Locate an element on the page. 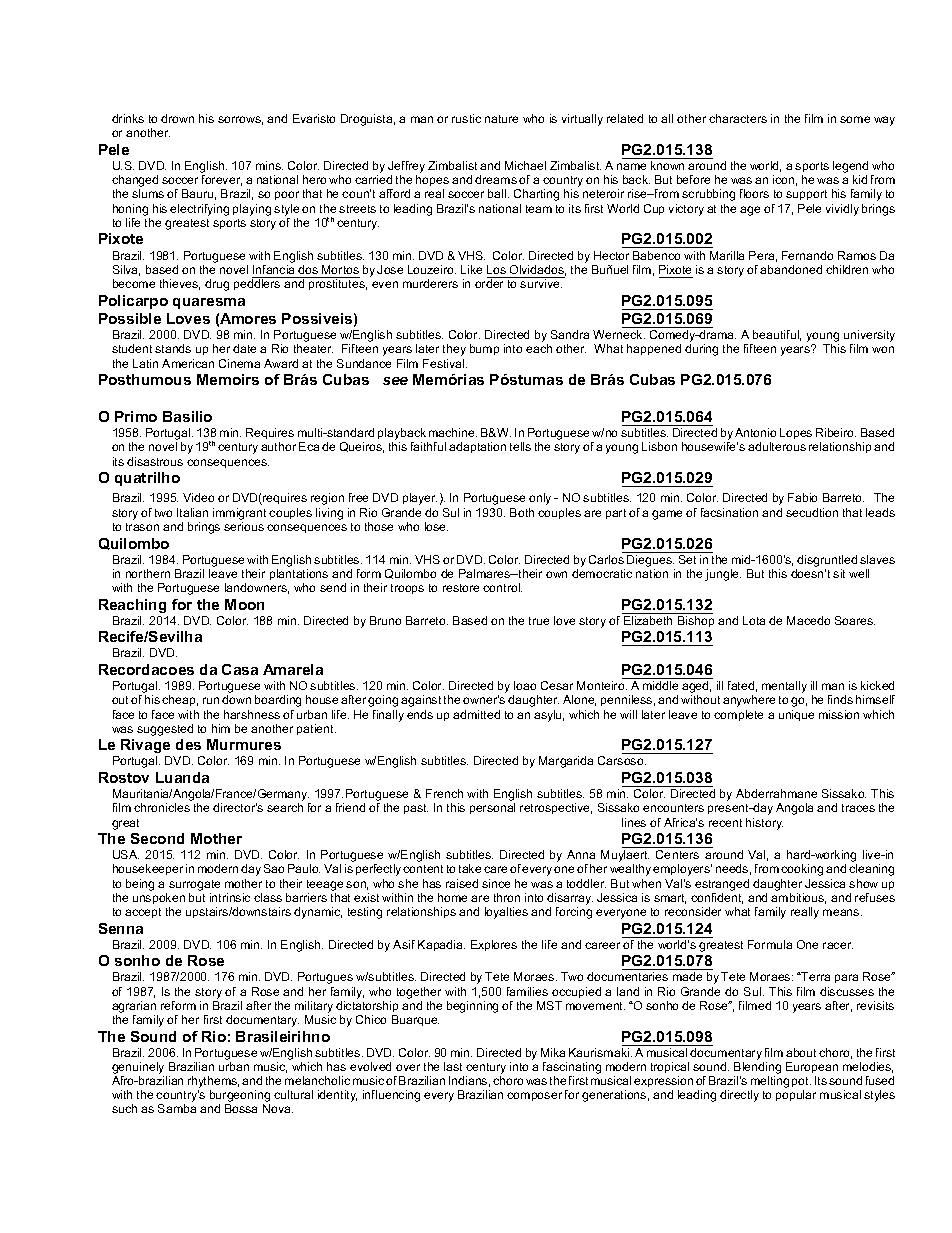  forever is located at coordinates (222, 180).
